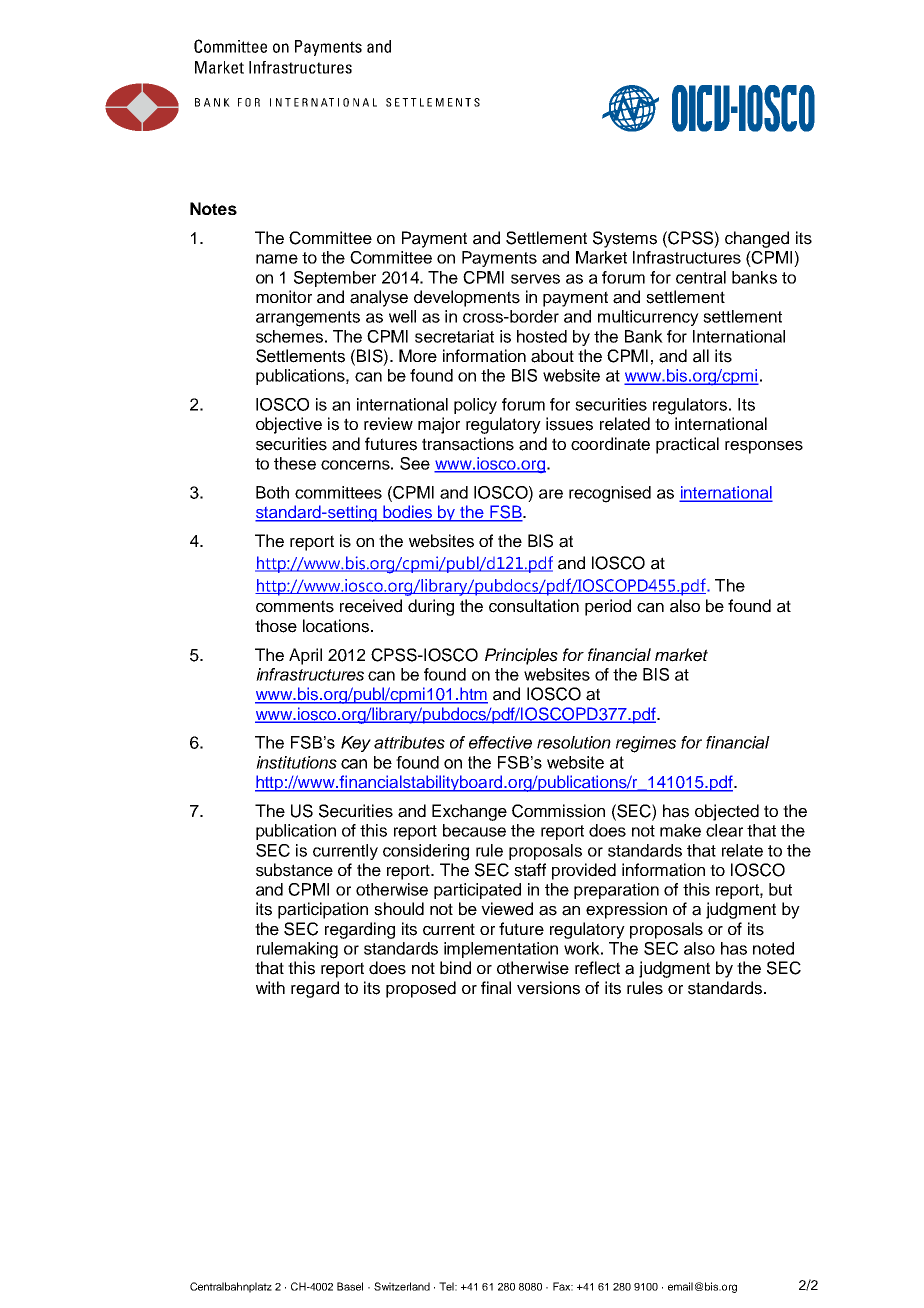 The image size is (924, 1308). What do you see at coordinates (757, 239) in the document?
I see `changed` at bounding box center [757, 239].
